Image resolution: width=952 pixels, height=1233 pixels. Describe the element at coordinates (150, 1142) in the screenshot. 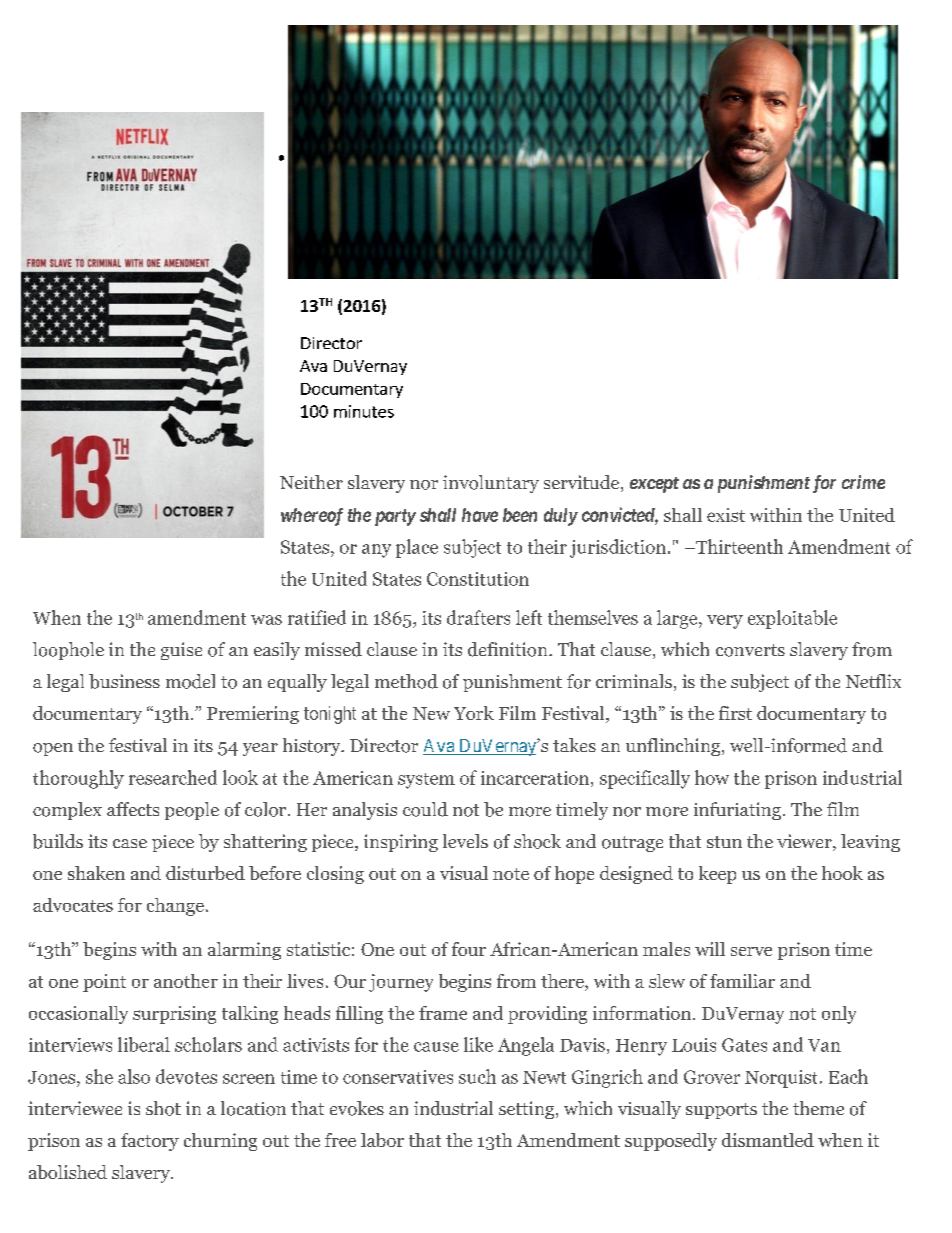

I see `factory` at that location.
